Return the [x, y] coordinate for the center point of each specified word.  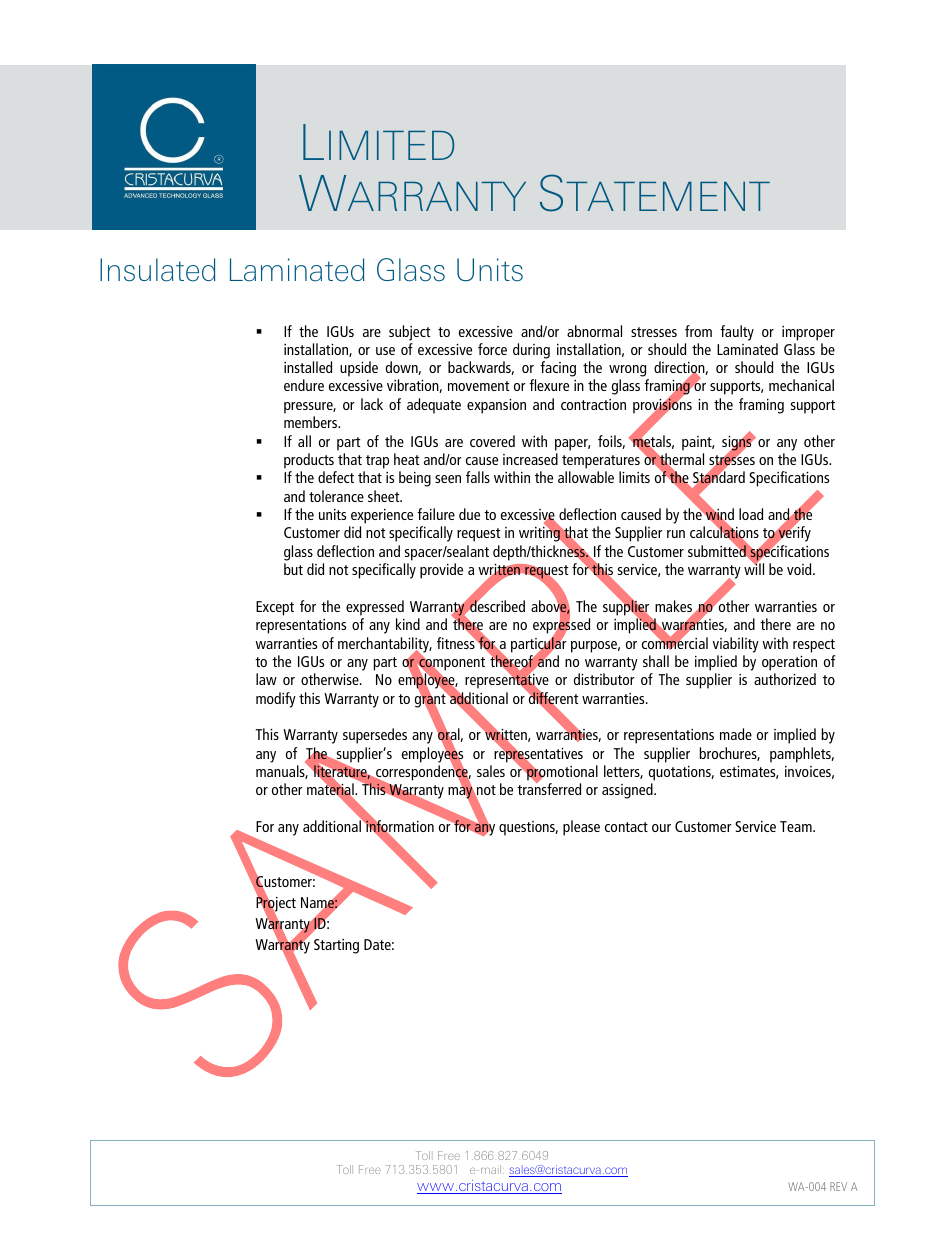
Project [276, 904]
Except [275, 608]
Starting [336, 946]
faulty [737, 333]
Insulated [157, 270]
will [754, 568]
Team [797, 826]
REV [838, 1186]
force [492, 349]
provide [441, 571]
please [581, 828]
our [661, 828]
